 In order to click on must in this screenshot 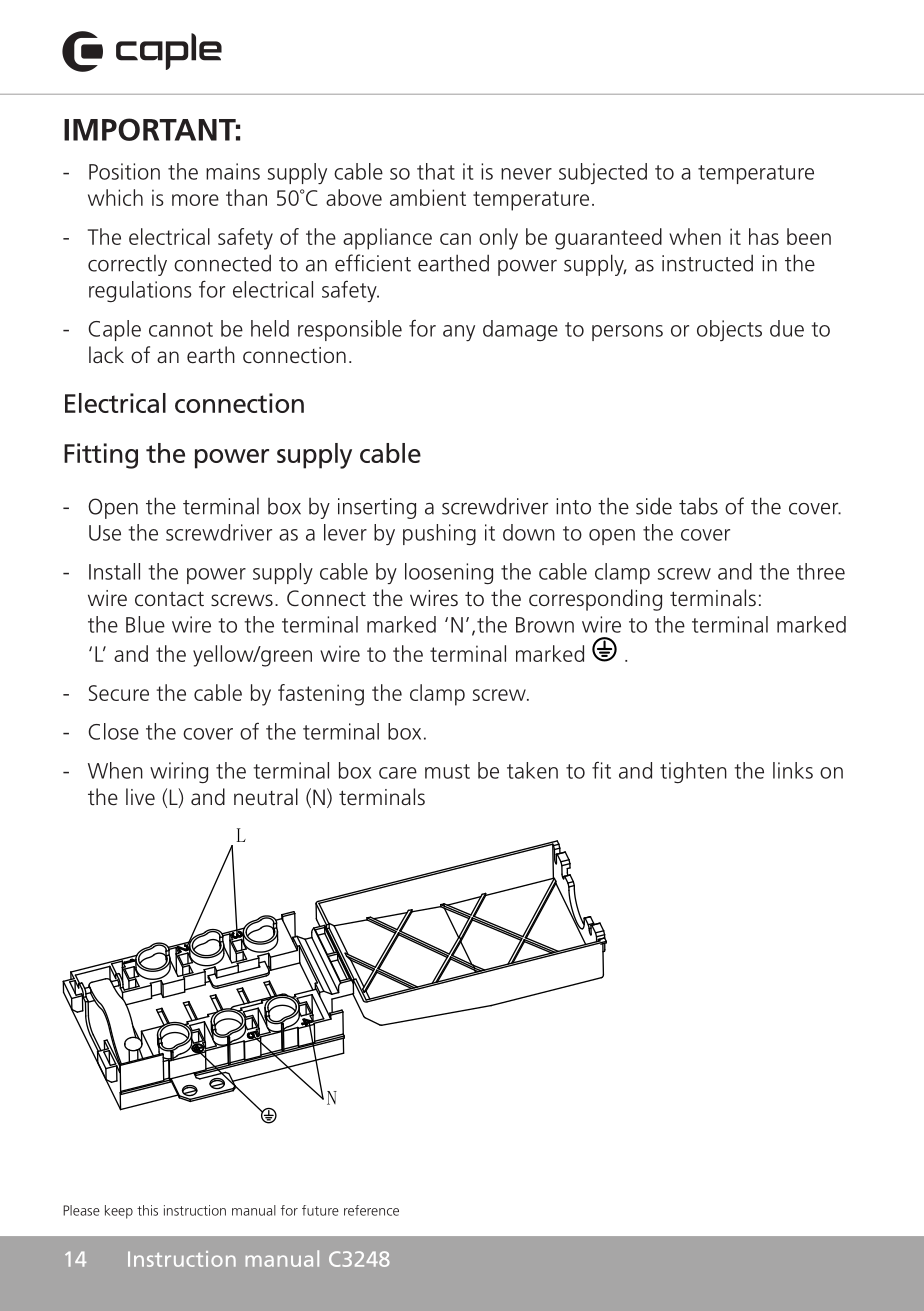, I will do `click(447, 771)`.
